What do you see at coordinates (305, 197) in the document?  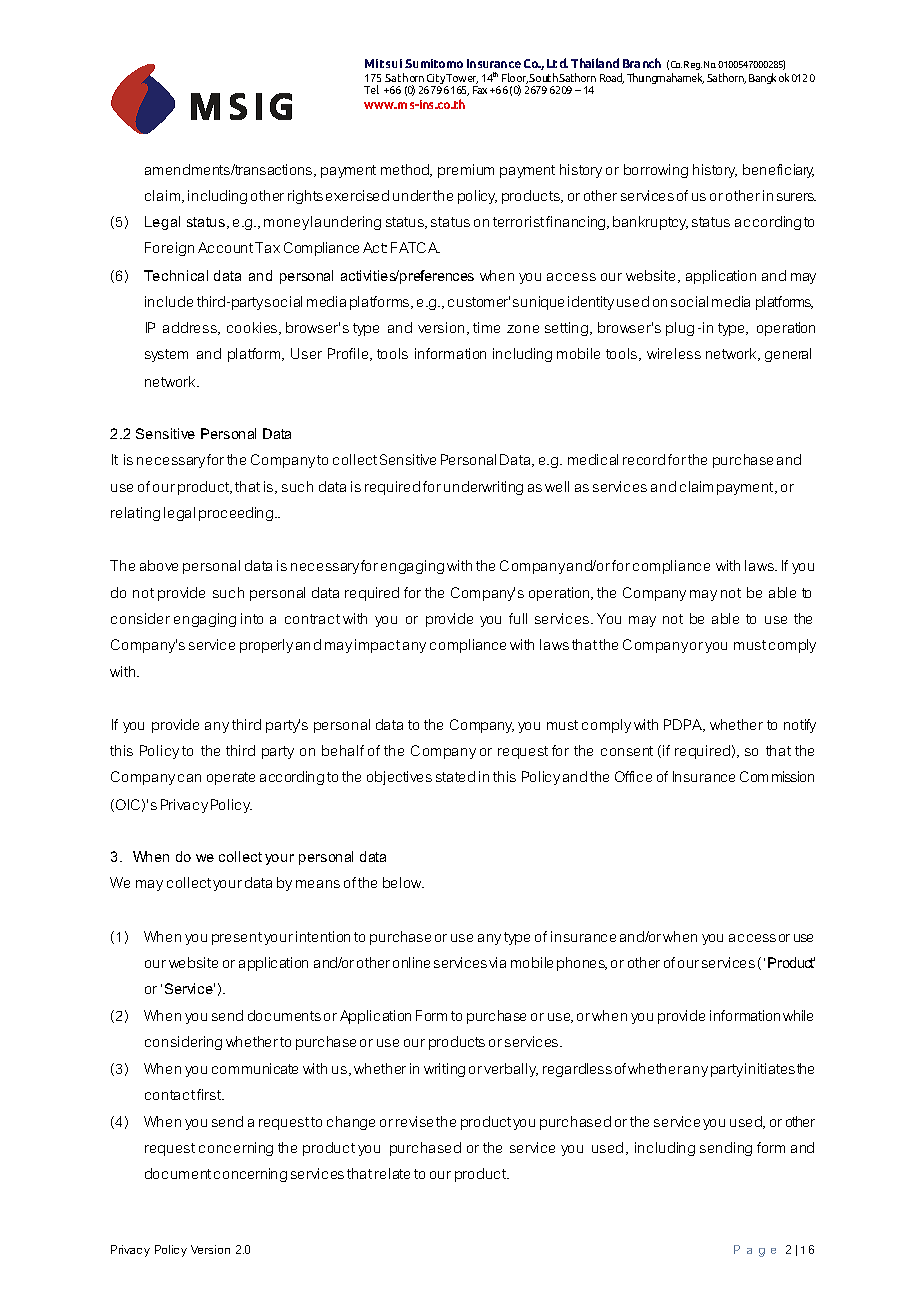 I see `rights` at bounding box center [305, 197].
